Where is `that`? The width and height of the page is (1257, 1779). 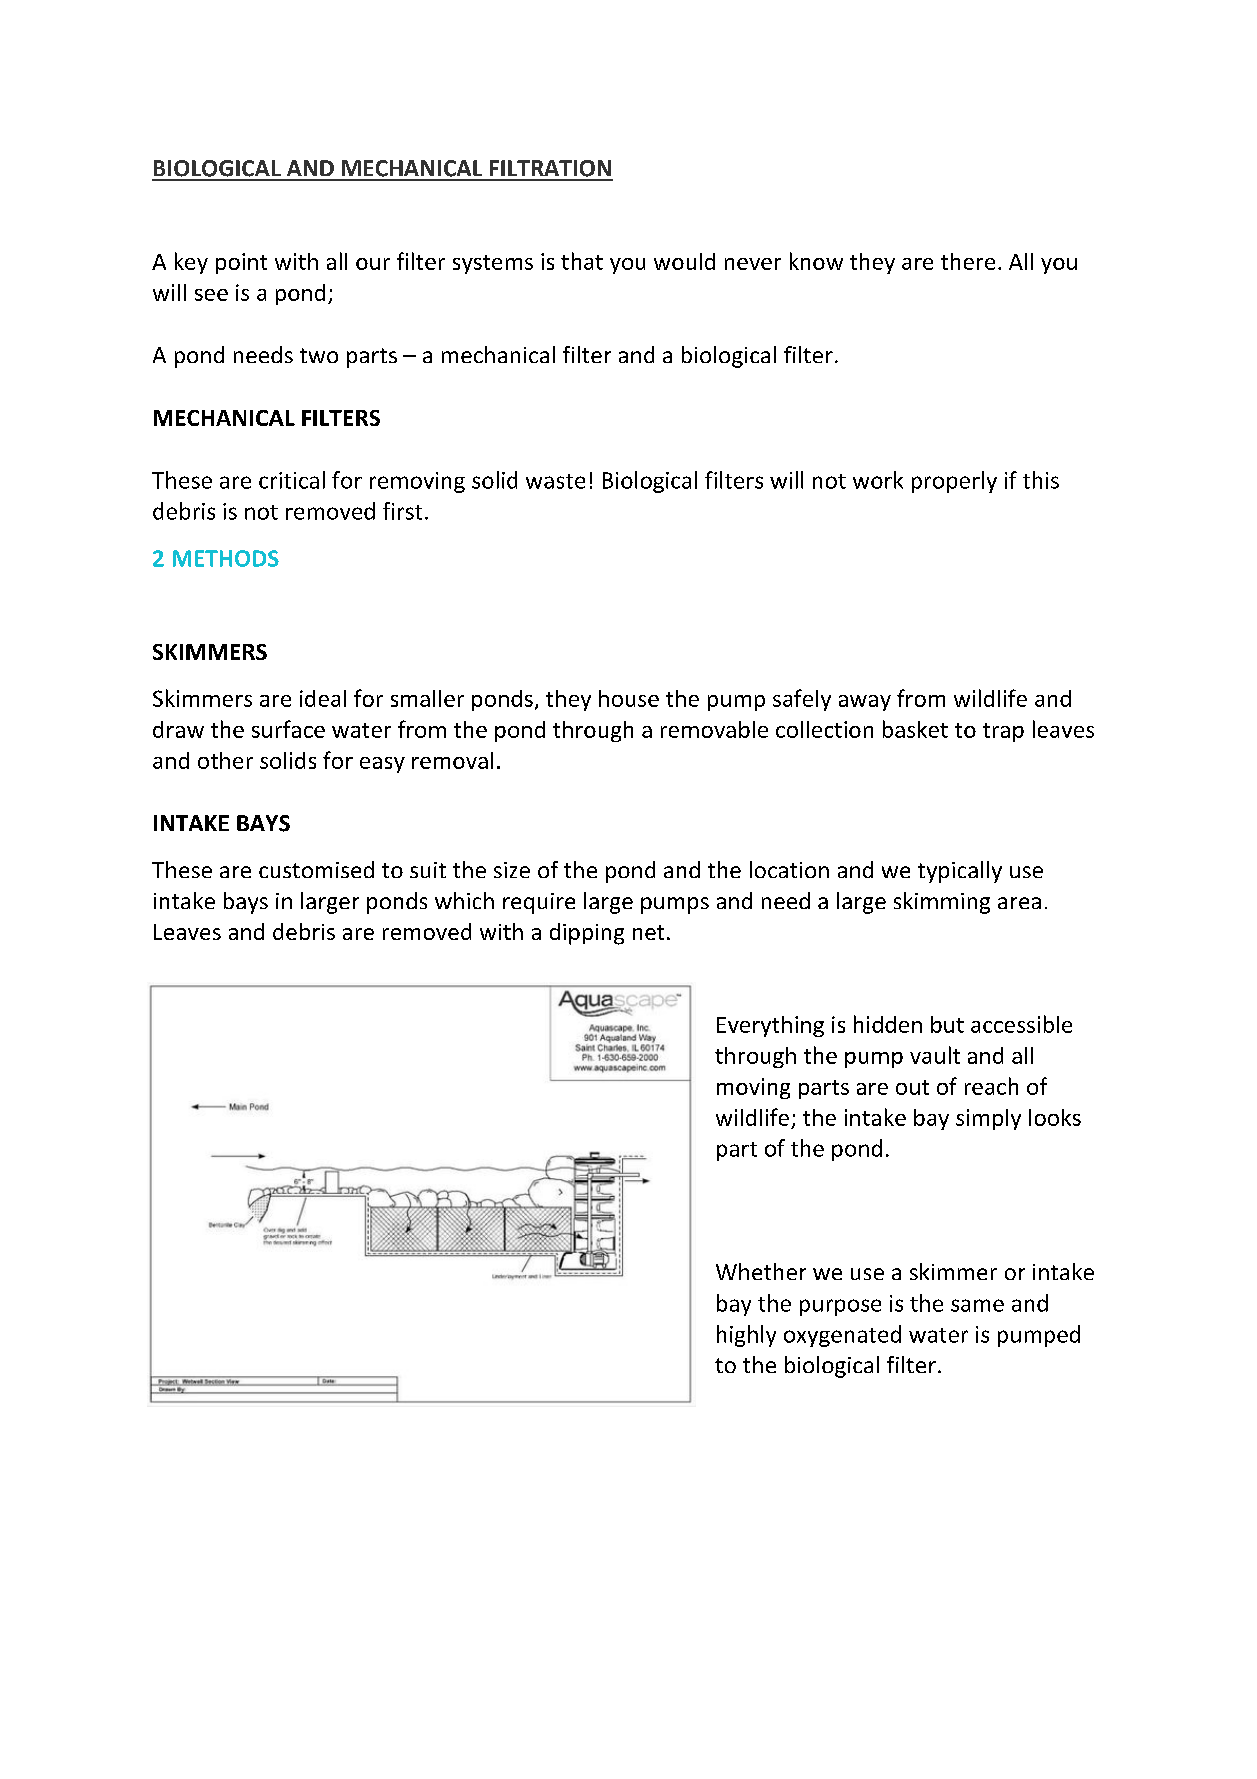
that is located at coordinates (582, 261).
